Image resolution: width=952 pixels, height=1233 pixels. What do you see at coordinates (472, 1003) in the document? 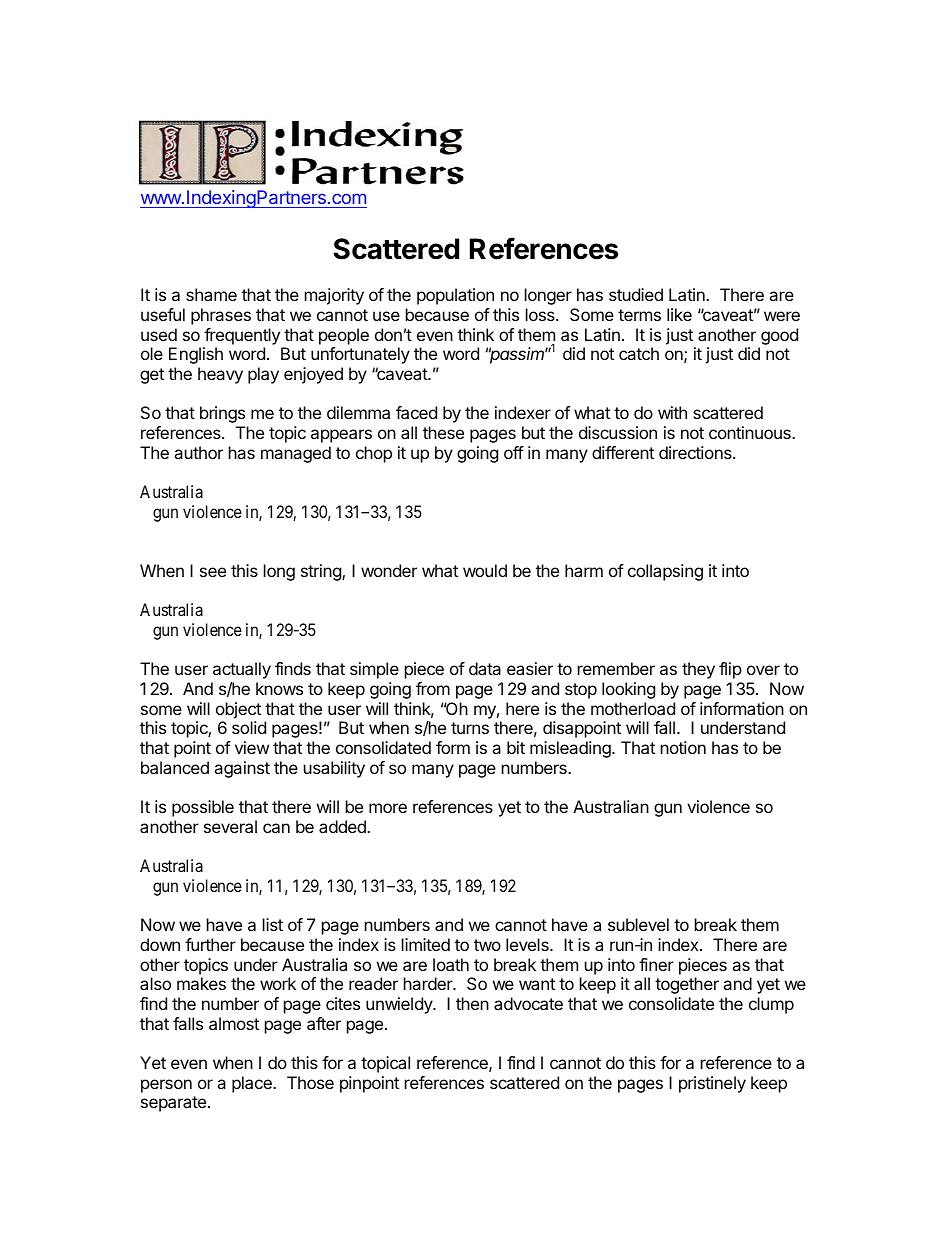
I see `then` at bounding box center [472, 1003].
